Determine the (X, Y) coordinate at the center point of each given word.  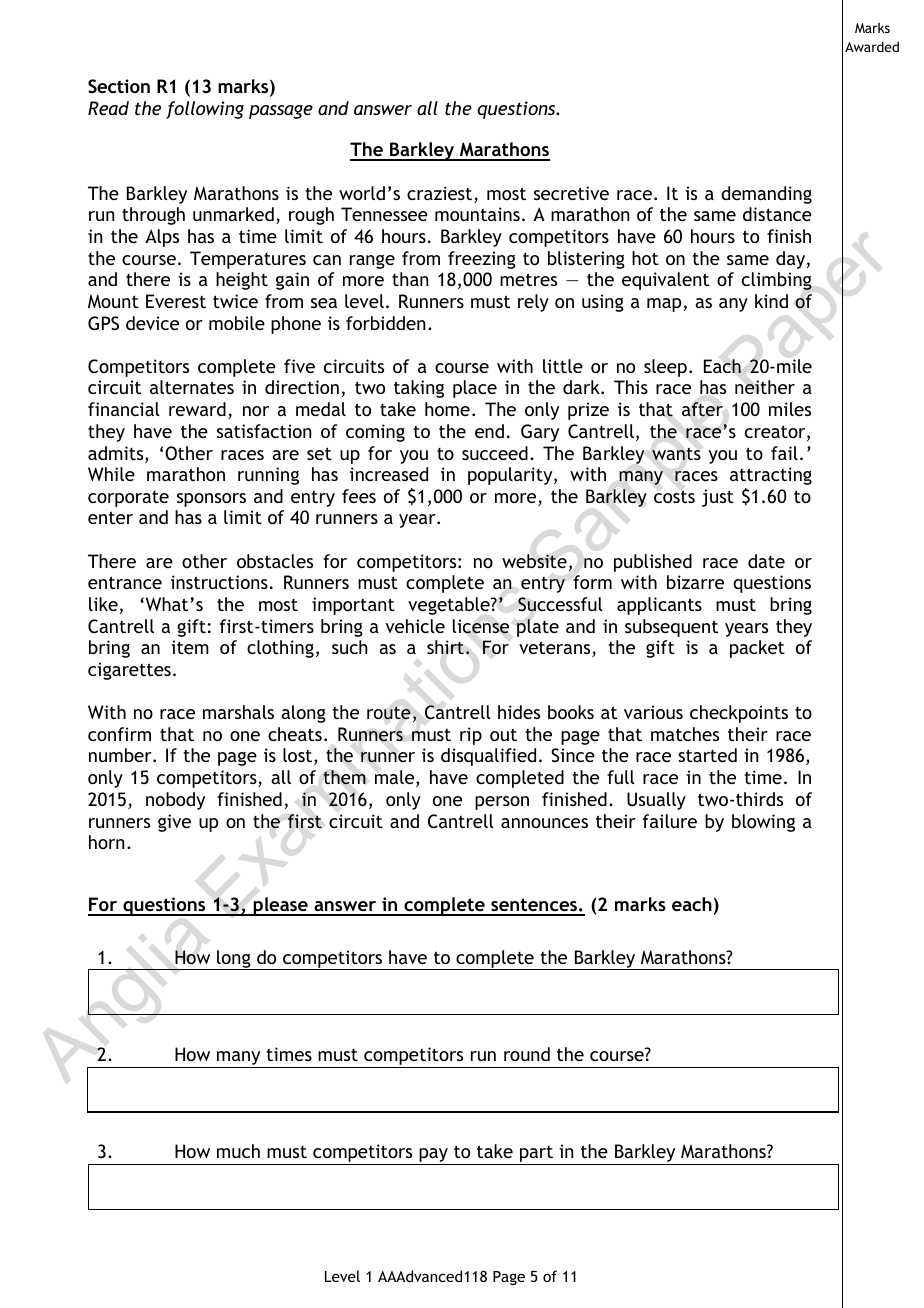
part (536, 1155)
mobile (237, 323)
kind (771, 301)
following (205, 110)
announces (544, 823)
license (481, 626)
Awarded (872, 46)
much (238, 1151)
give (174, 823)
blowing (763, 823)
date (766, 561)
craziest (441, 194)
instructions (219, 582)
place (475, 389)
